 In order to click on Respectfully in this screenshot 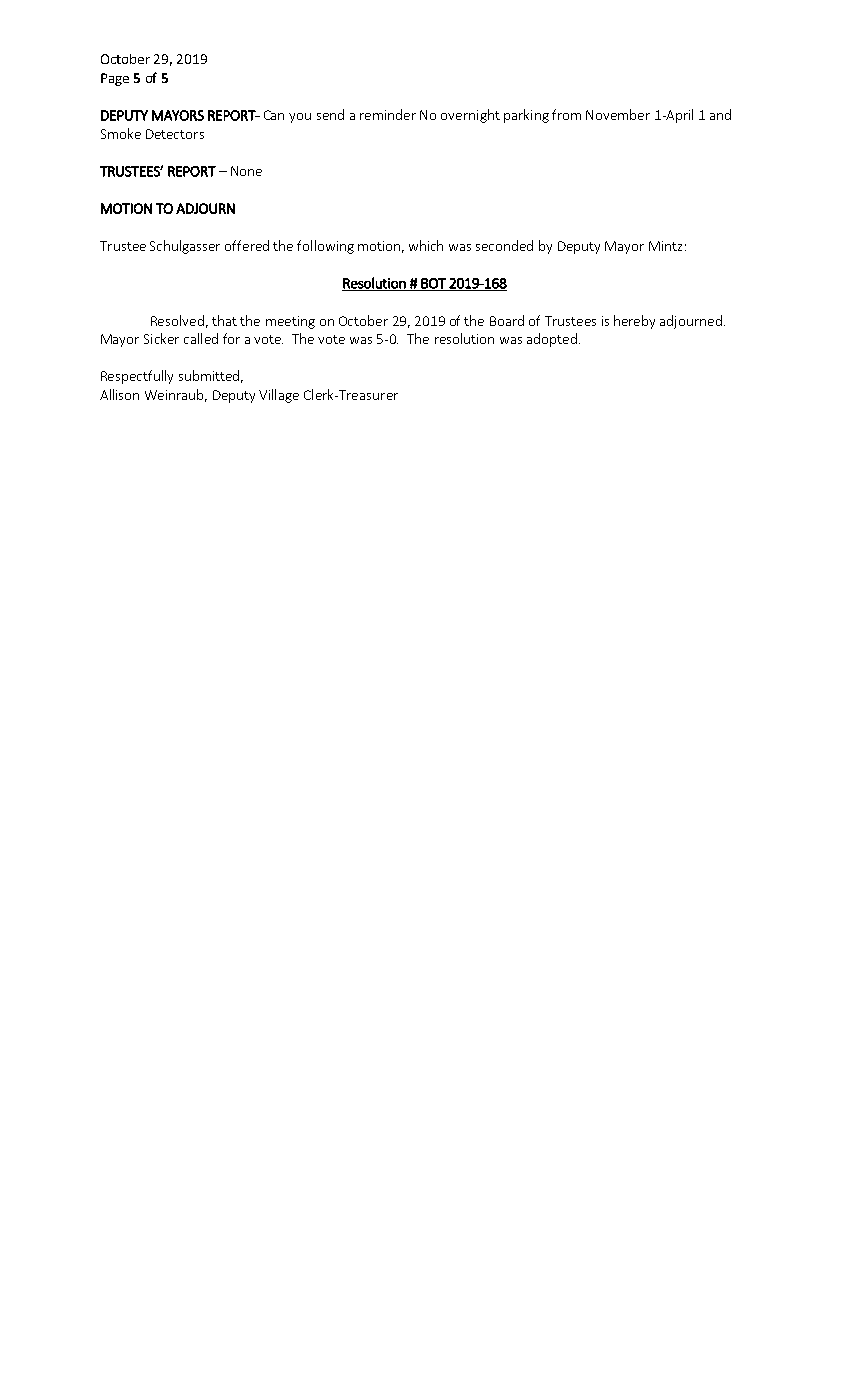, I will do `click(137, 377)`.
